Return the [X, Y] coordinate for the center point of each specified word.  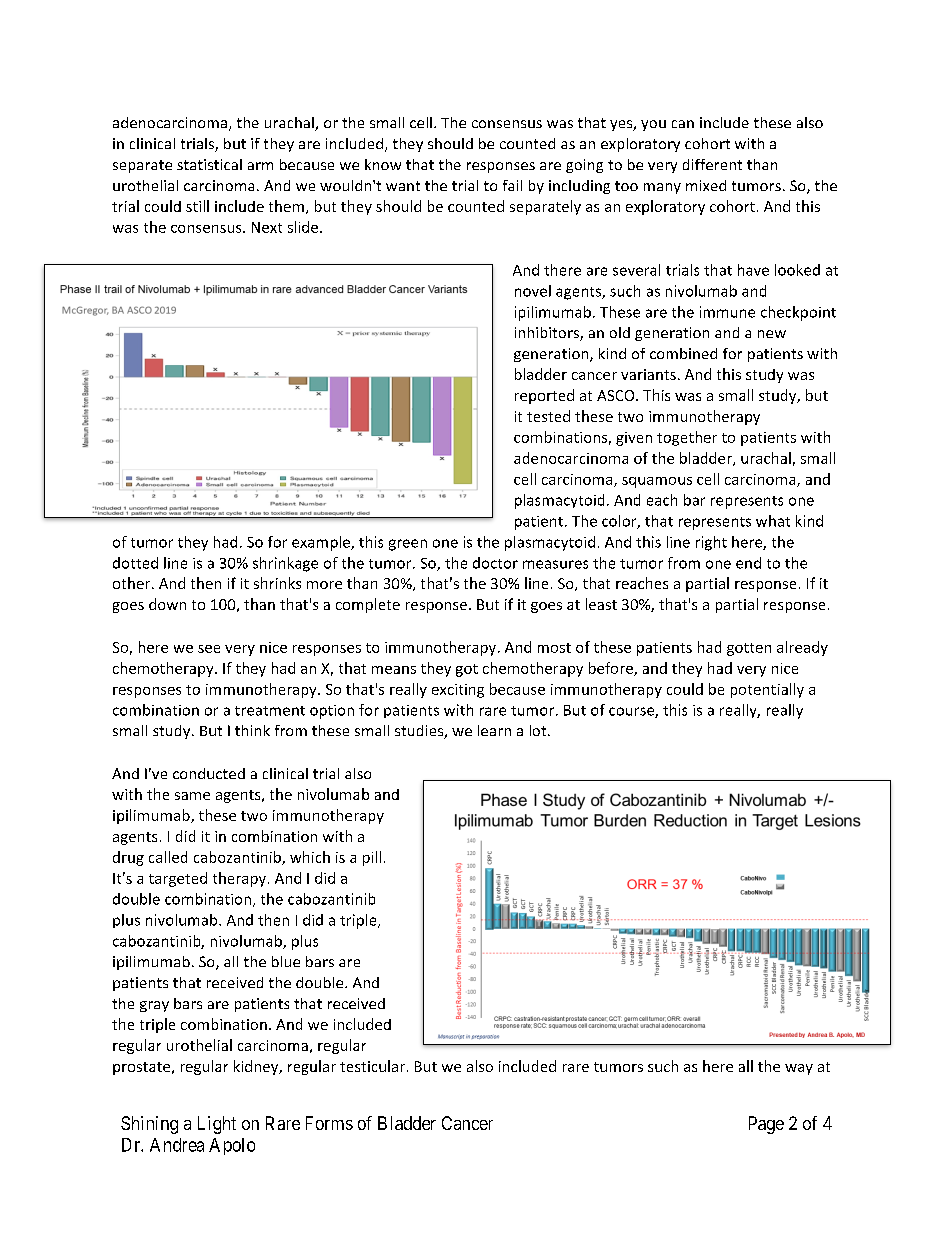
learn [494, 730]
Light [217, 1125]
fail [512, 185]
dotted [135, 563]
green [408, 545]
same [192, 796]
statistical [209, 164]
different [712, 164]
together [687, 438]
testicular [372, 1066]
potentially [767, 690]
